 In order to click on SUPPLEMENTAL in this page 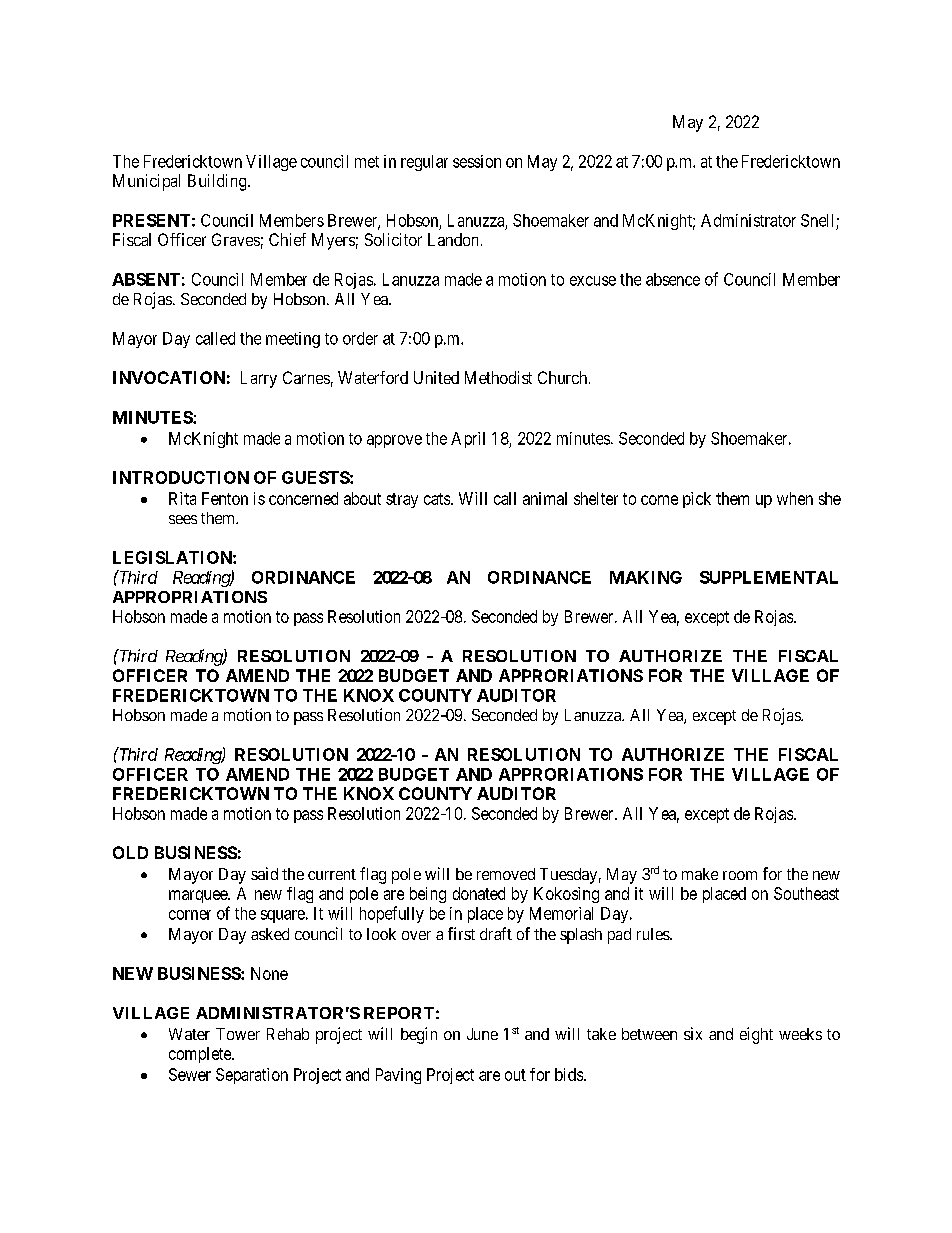, I will do `click(769, 577)`.
